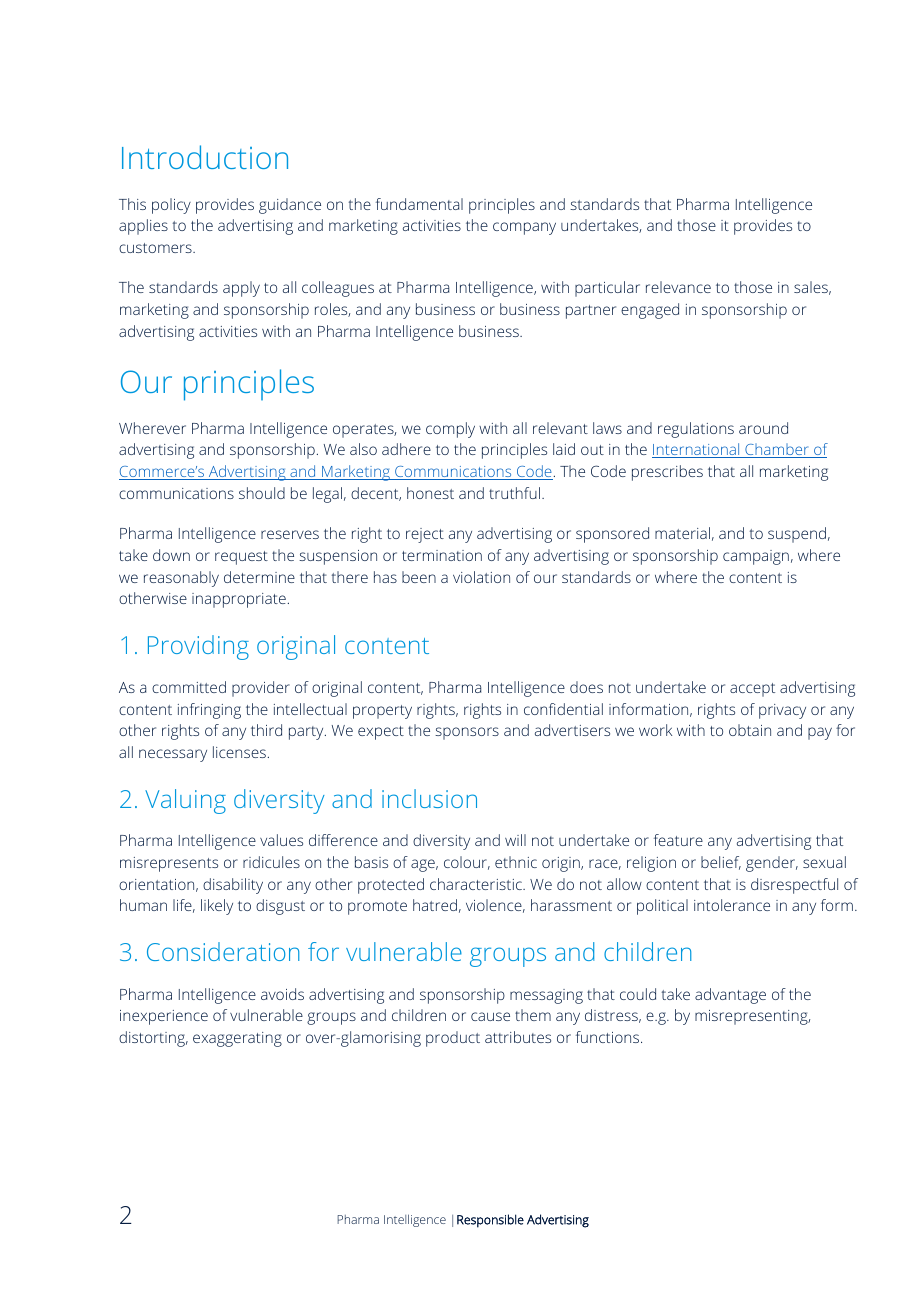  What do you see at coordinates (763, 428) in the screenshot?
I see `around` at bounding box center [763, 428].
